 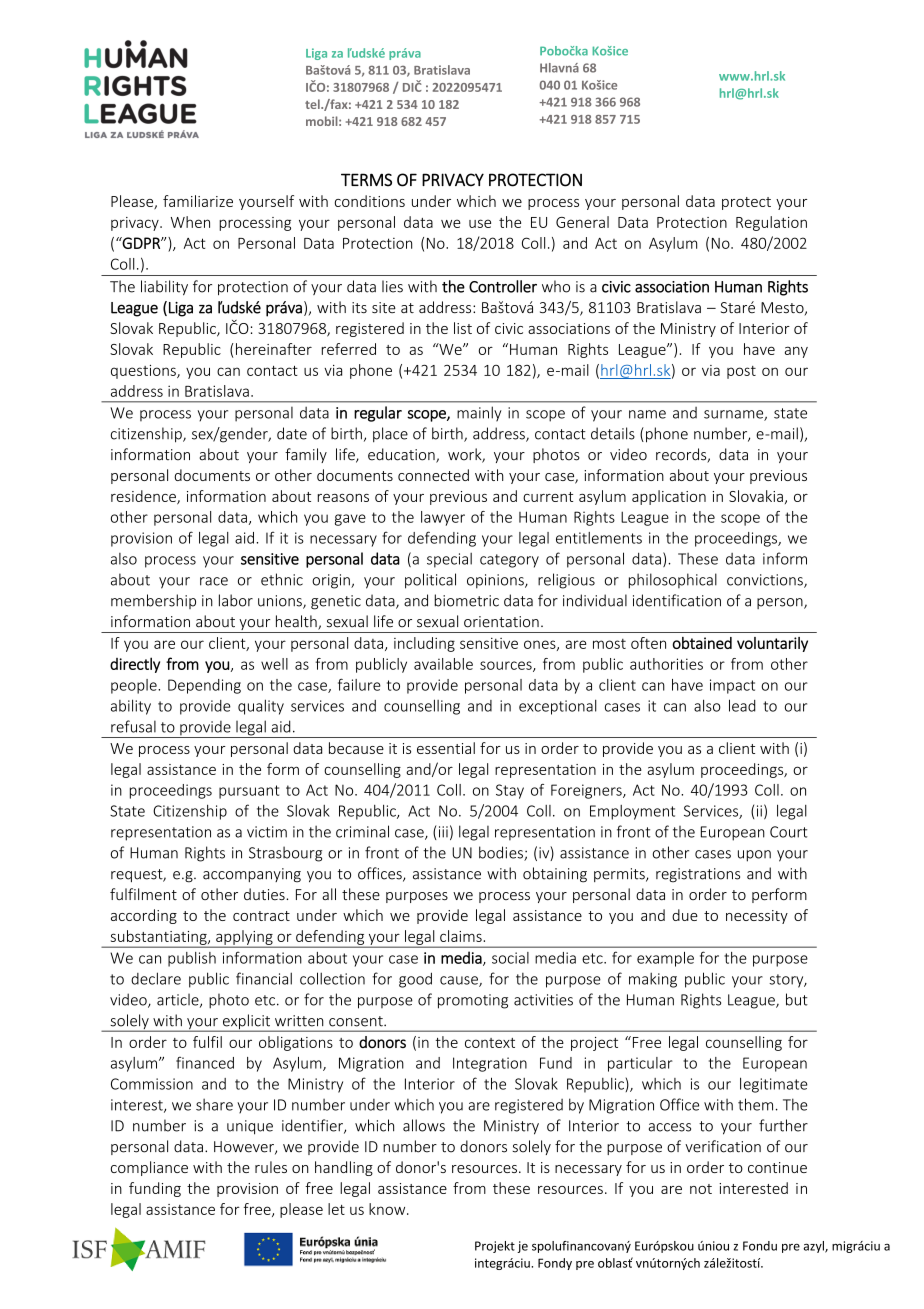 I want to click on labor, so click(x=236, y=600).
